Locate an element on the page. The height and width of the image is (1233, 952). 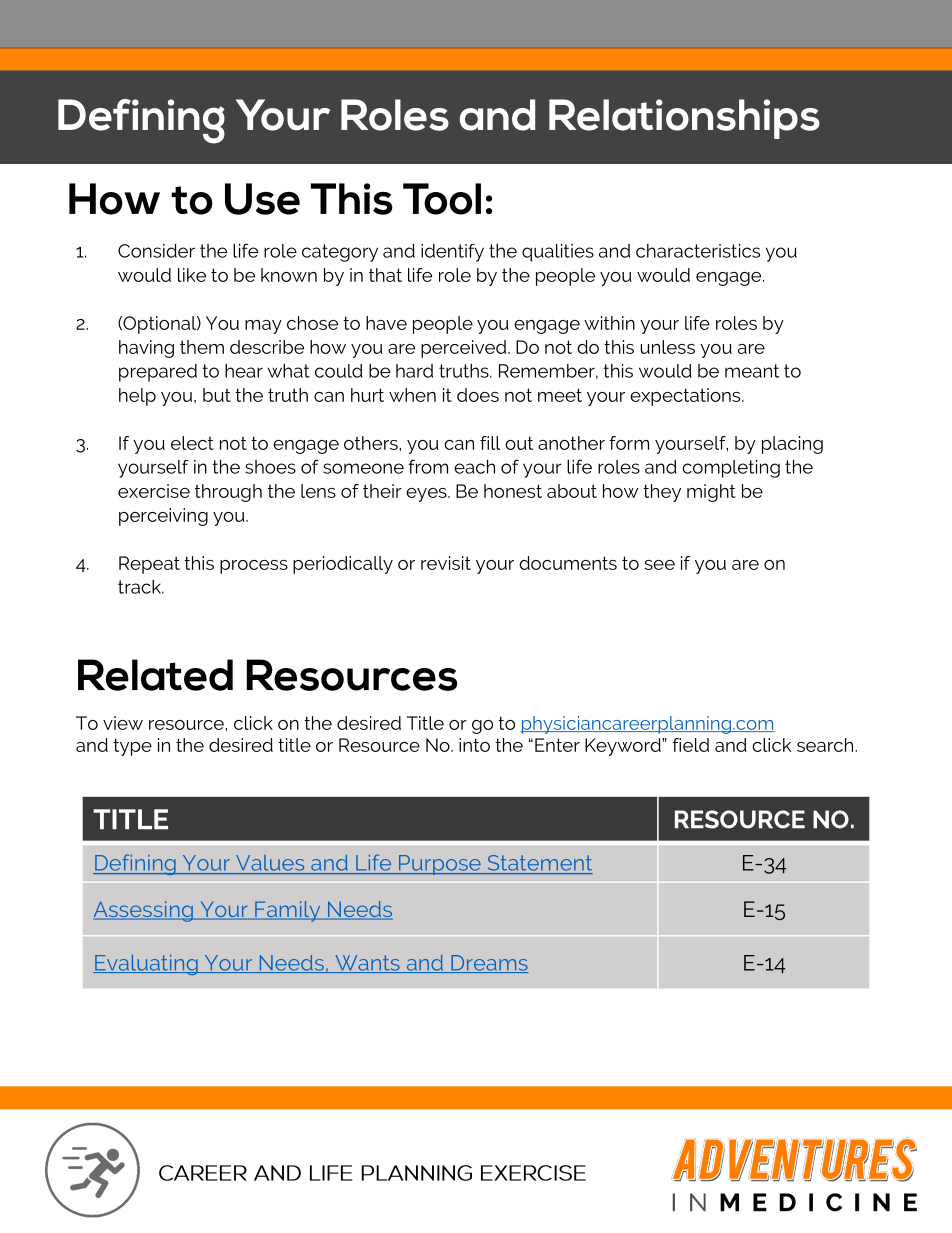
honest is located at coordinates (513, 491).
